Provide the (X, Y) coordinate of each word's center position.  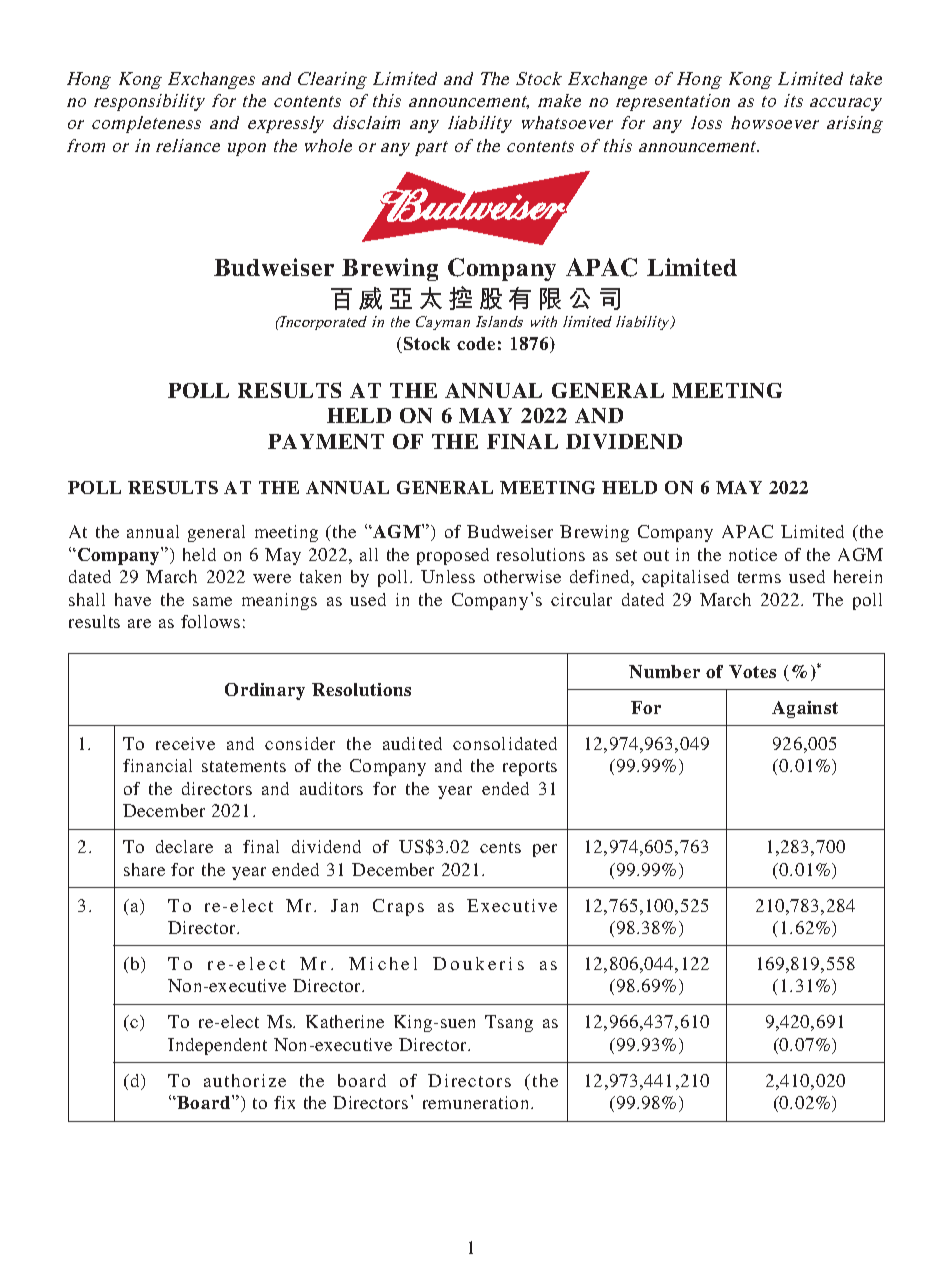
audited (412, 743)
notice (753, 554)
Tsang (509, 1023)
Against (805, 709)
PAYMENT (326, 441)
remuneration (477, 1102)
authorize (245, 1080)
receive (185, 743)
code (476, 343)
